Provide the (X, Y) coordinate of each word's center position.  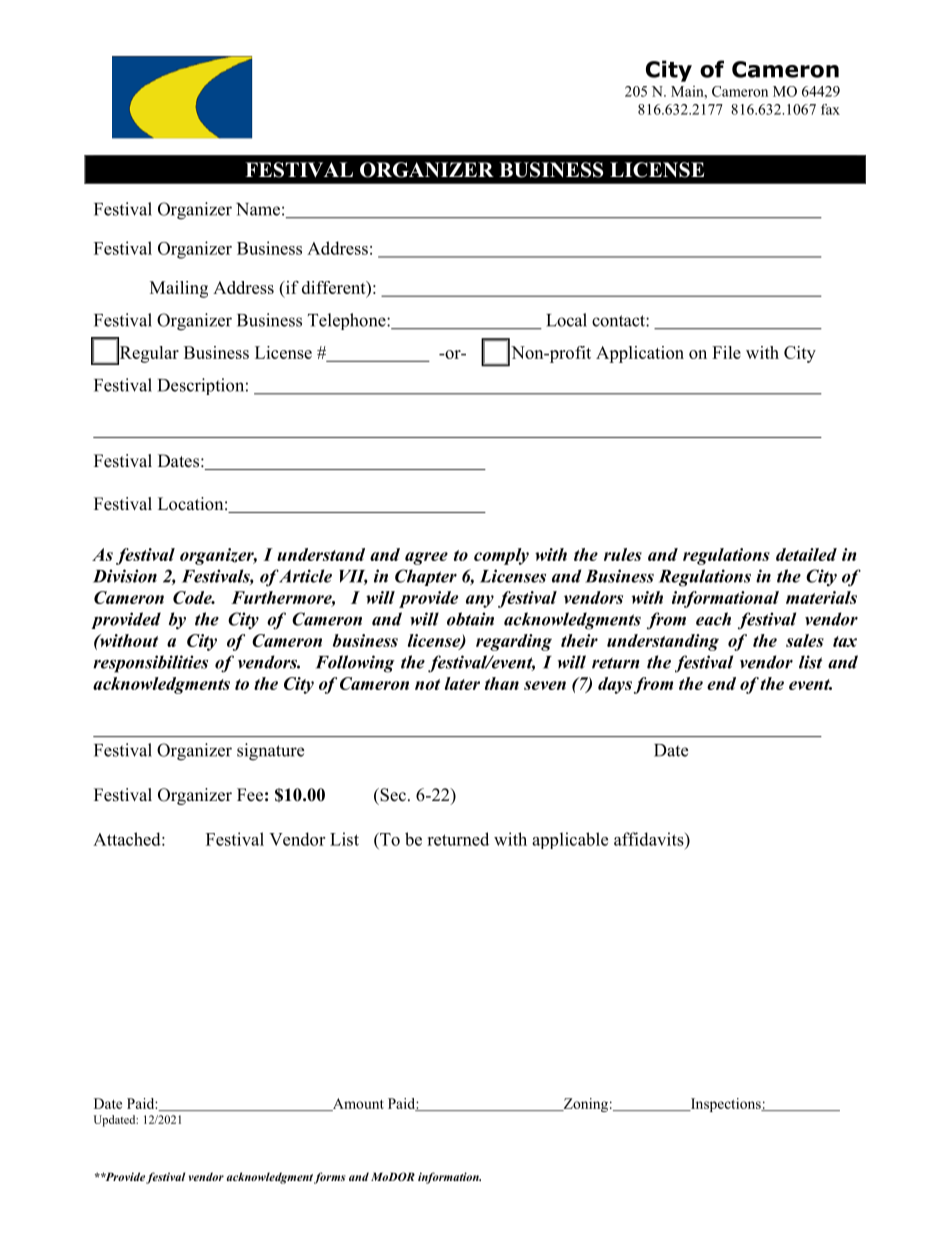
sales (805, 640)
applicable (570, 840)
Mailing (179, 289)
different (335, 287)
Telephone (348, 321)
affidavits (650, 839)
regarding (514, 642)
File (726, 352)
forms (330, 1178)
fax (830, 109)
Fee (250, 795)
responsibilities (150, 664)
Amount (357, 1104)
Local (566, 320)
